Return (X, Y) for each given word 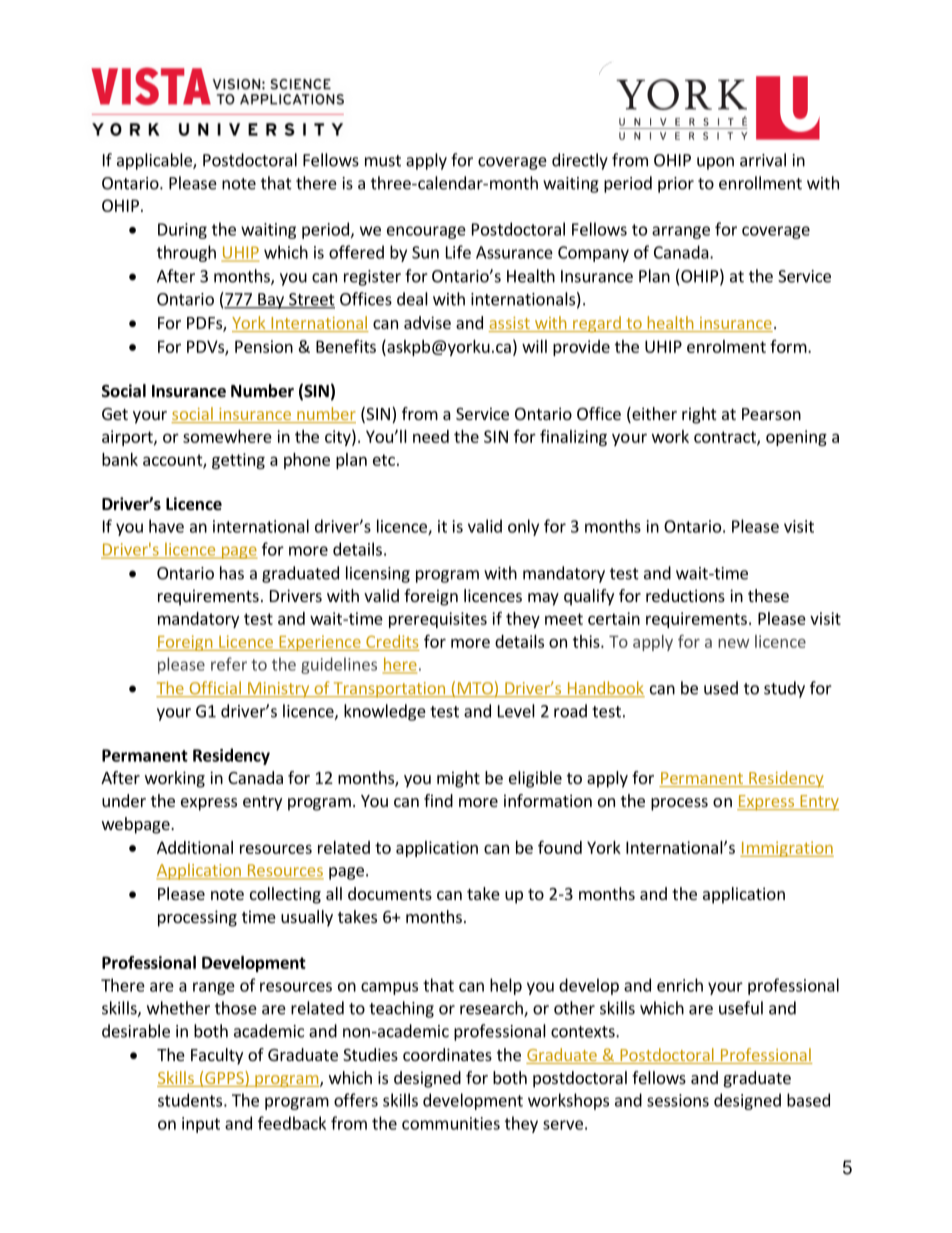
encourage (426, 232)
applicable (155, 161)
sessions (678, 1100)
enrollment (760, 183)
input (201, 1125)
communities (451, 1123)
